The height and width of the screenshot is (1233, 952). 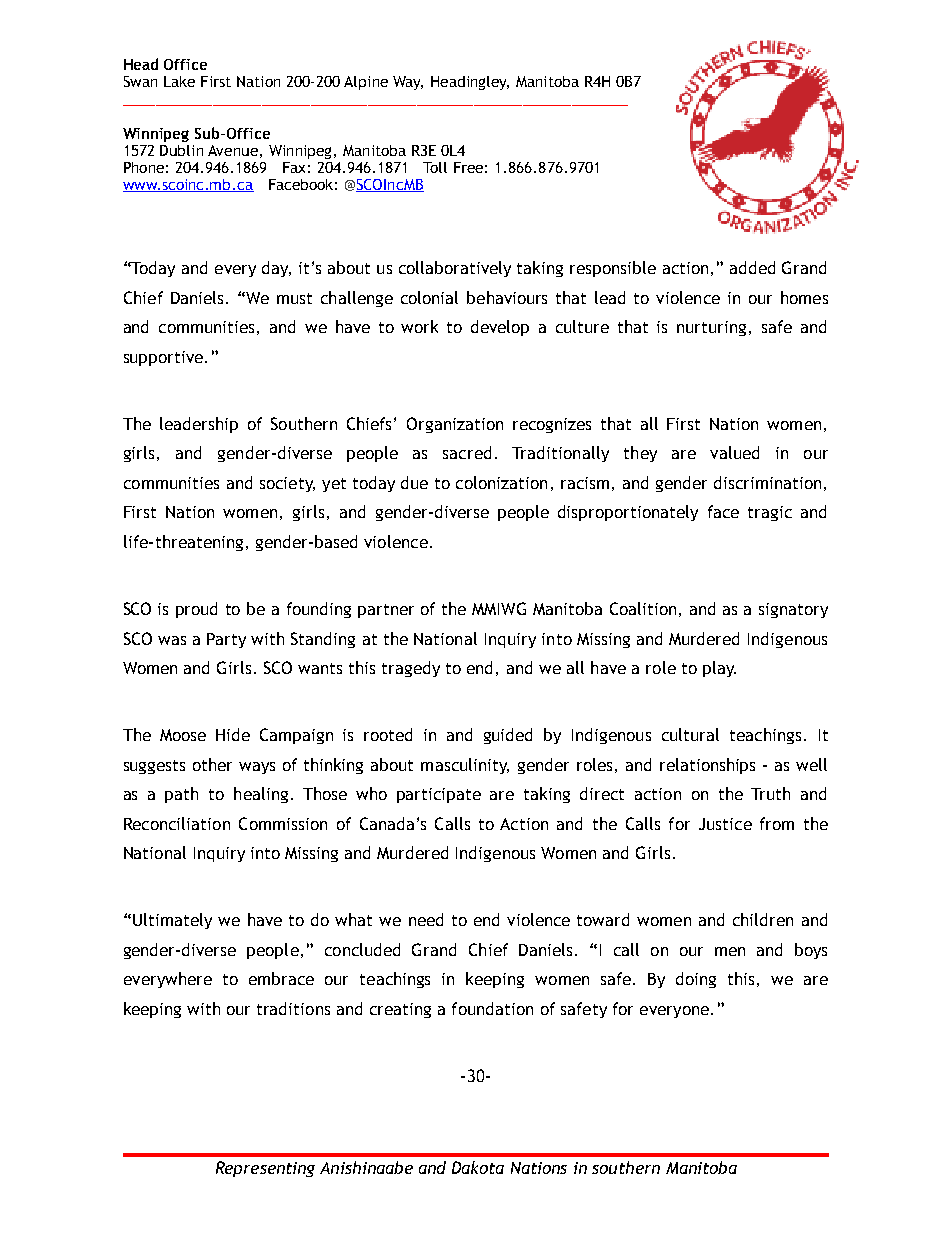 I want to click on valued, so click(x=734, y=452).
